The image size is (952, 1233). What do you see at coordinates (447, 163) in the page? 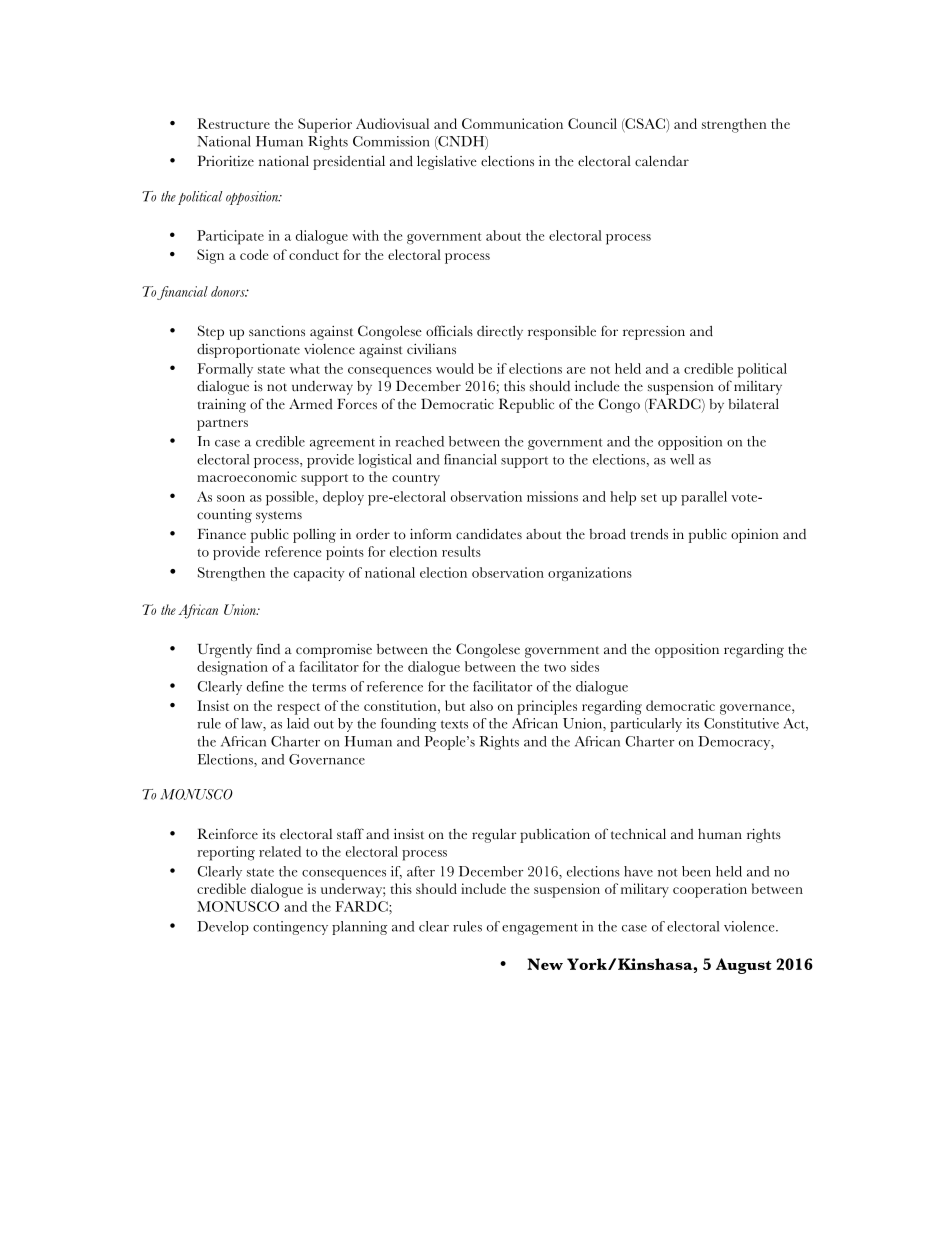
I see `legislative` at bounding box center [447, 163].
